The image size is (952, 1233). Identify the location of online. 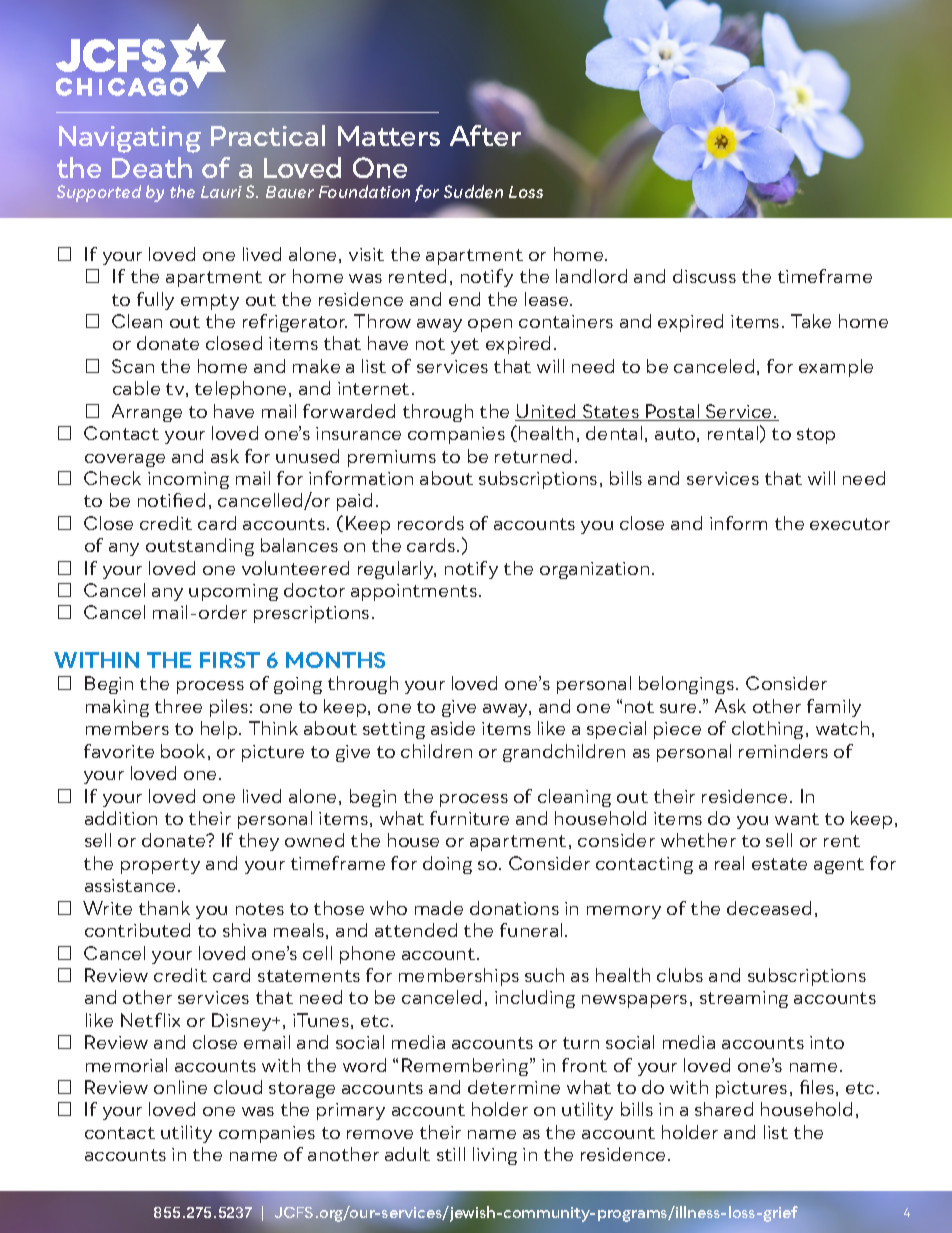
(180, 1087).
